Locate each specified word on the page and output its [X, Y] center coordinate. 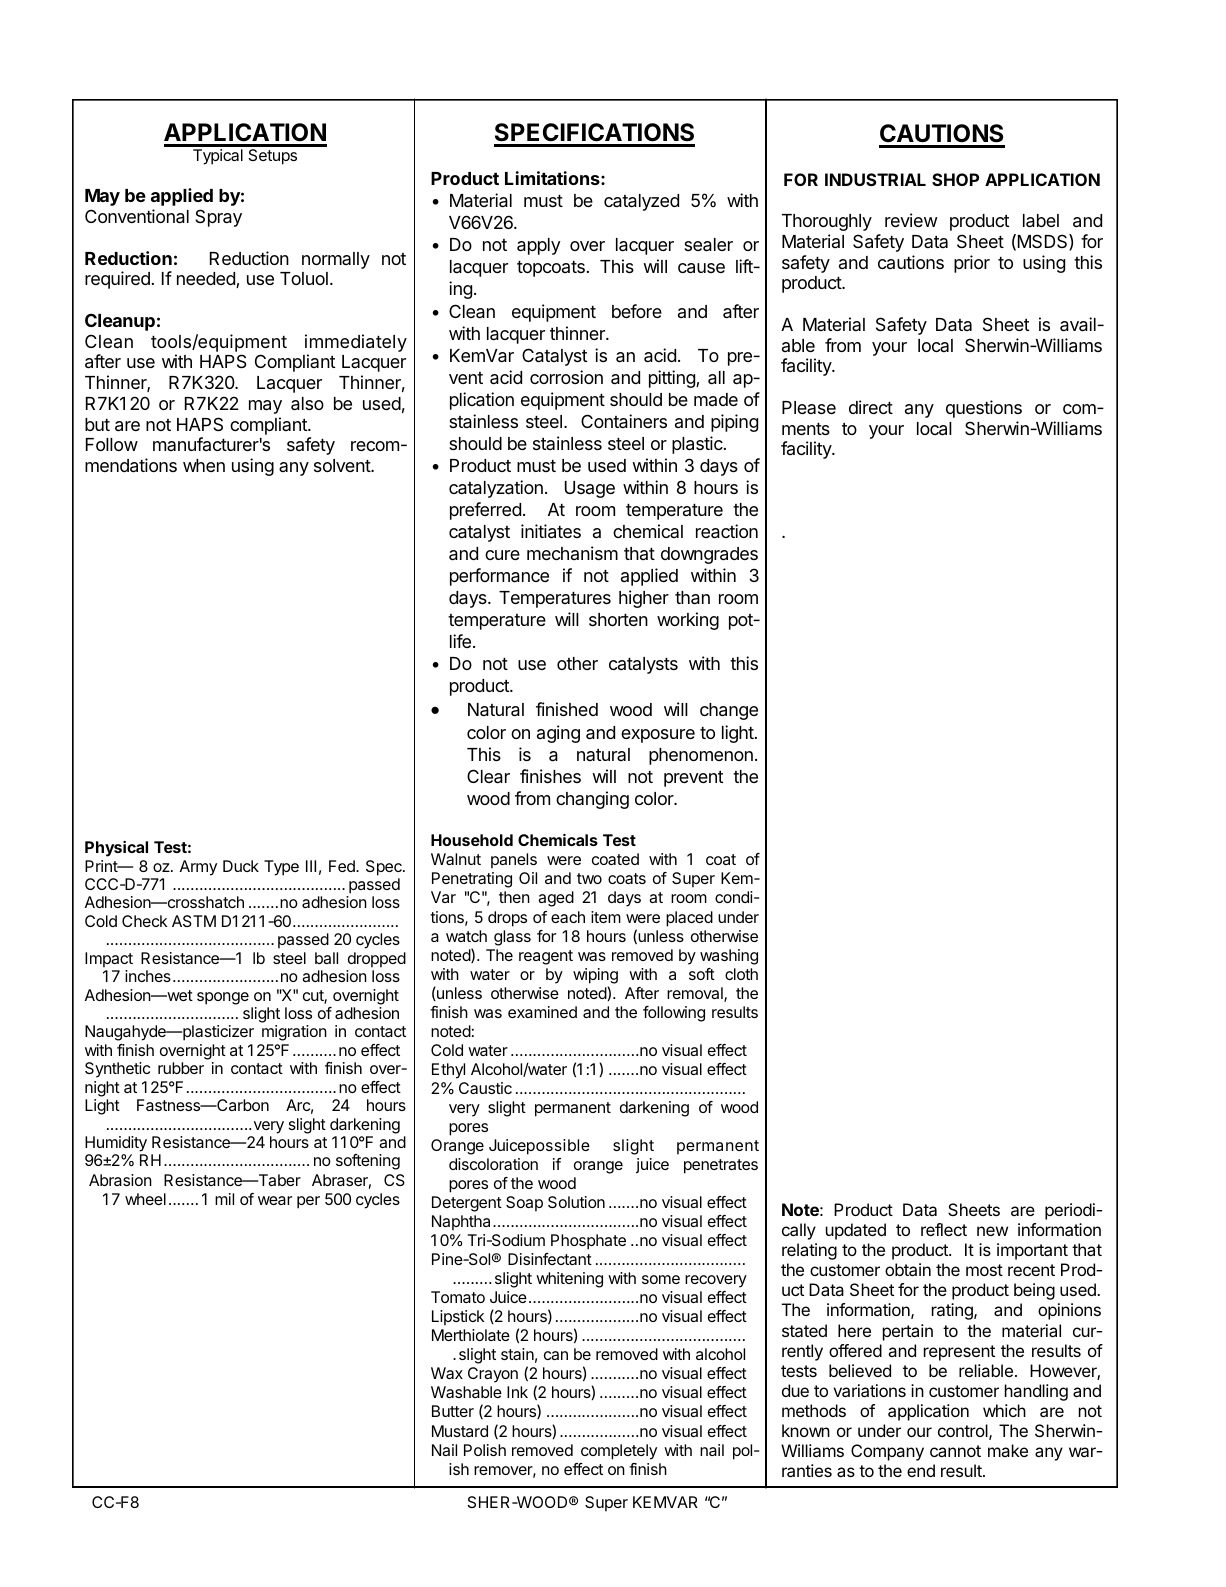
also [307, 404]
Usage [590, 489]
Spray [218, 218]
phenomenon [701, 756]
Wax [447, 1373]
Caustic [485, 1088]
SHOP [955, 179]
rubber [181, 1068]
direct [871, 407]
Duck [241, 866]
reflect [944, 1229]
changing [592, 800]
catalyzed [641, 202]
